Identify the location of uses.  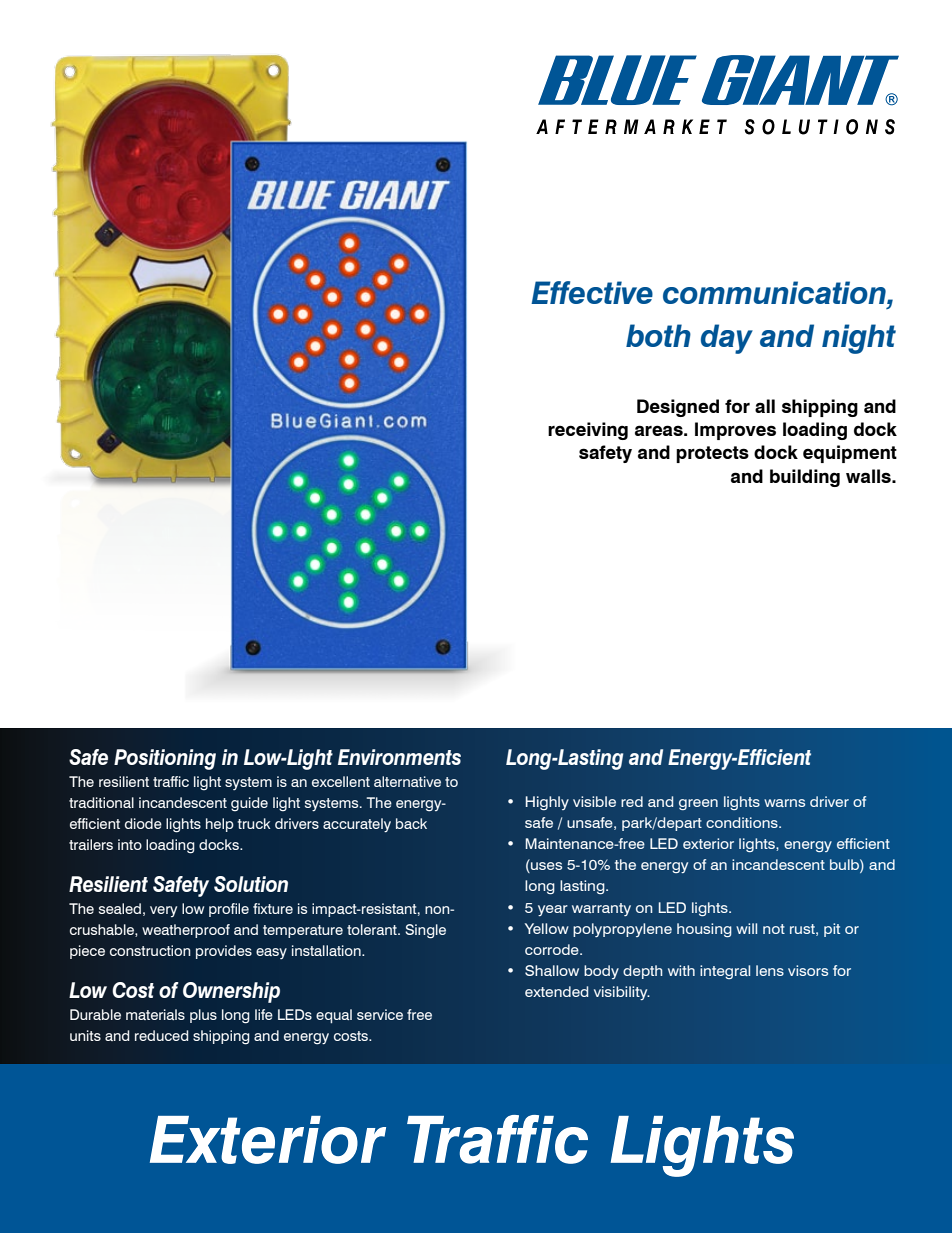
(545, 867).
